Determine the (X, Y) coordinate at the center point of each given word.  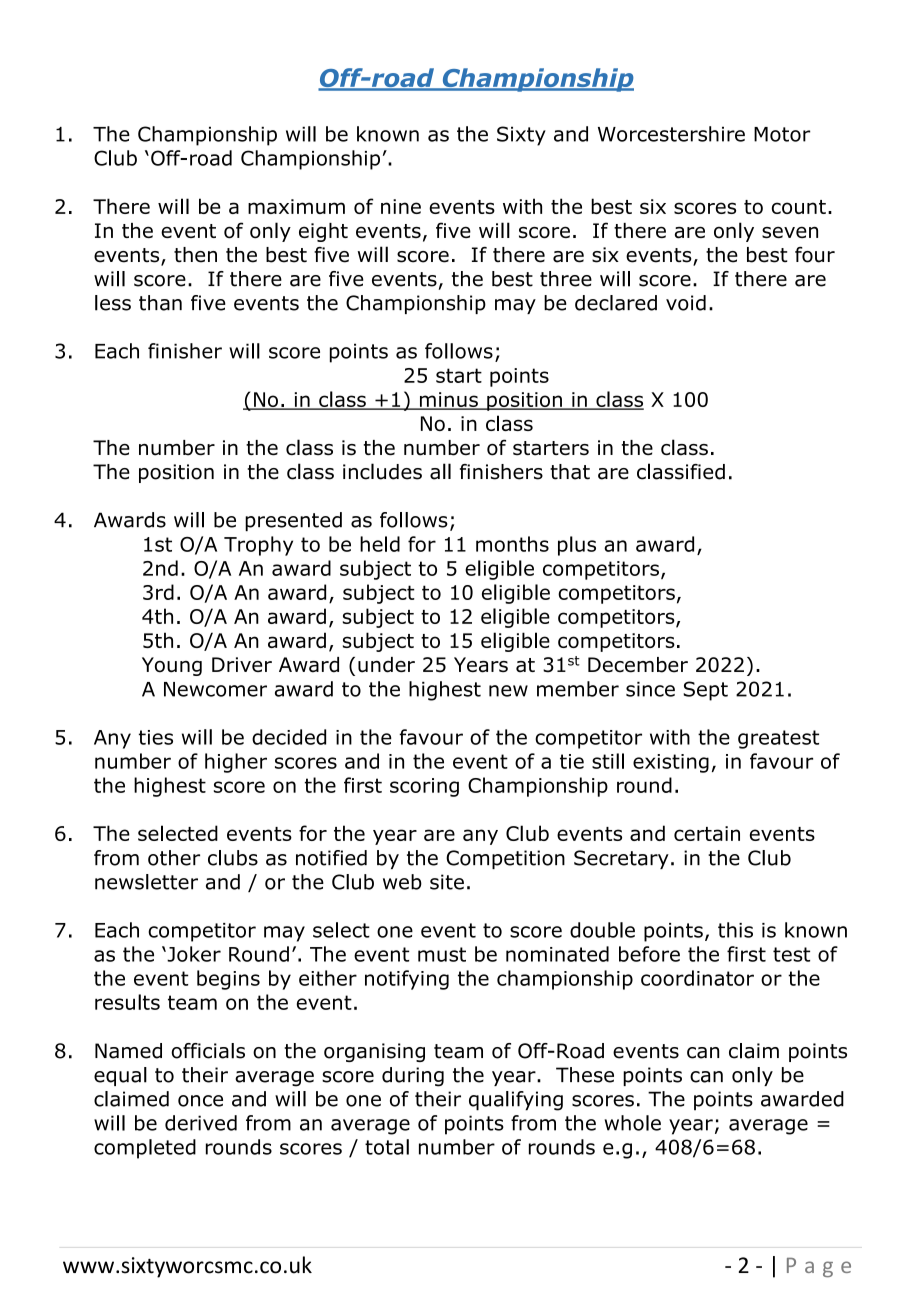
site (447, 882)
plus (577, 546)
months (512, 544)
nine (401, 206)
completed (145, 1149)
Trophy (258, 546)
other (174, 858)
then (195, 255)
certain (707, 833)
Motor (782, 134)
